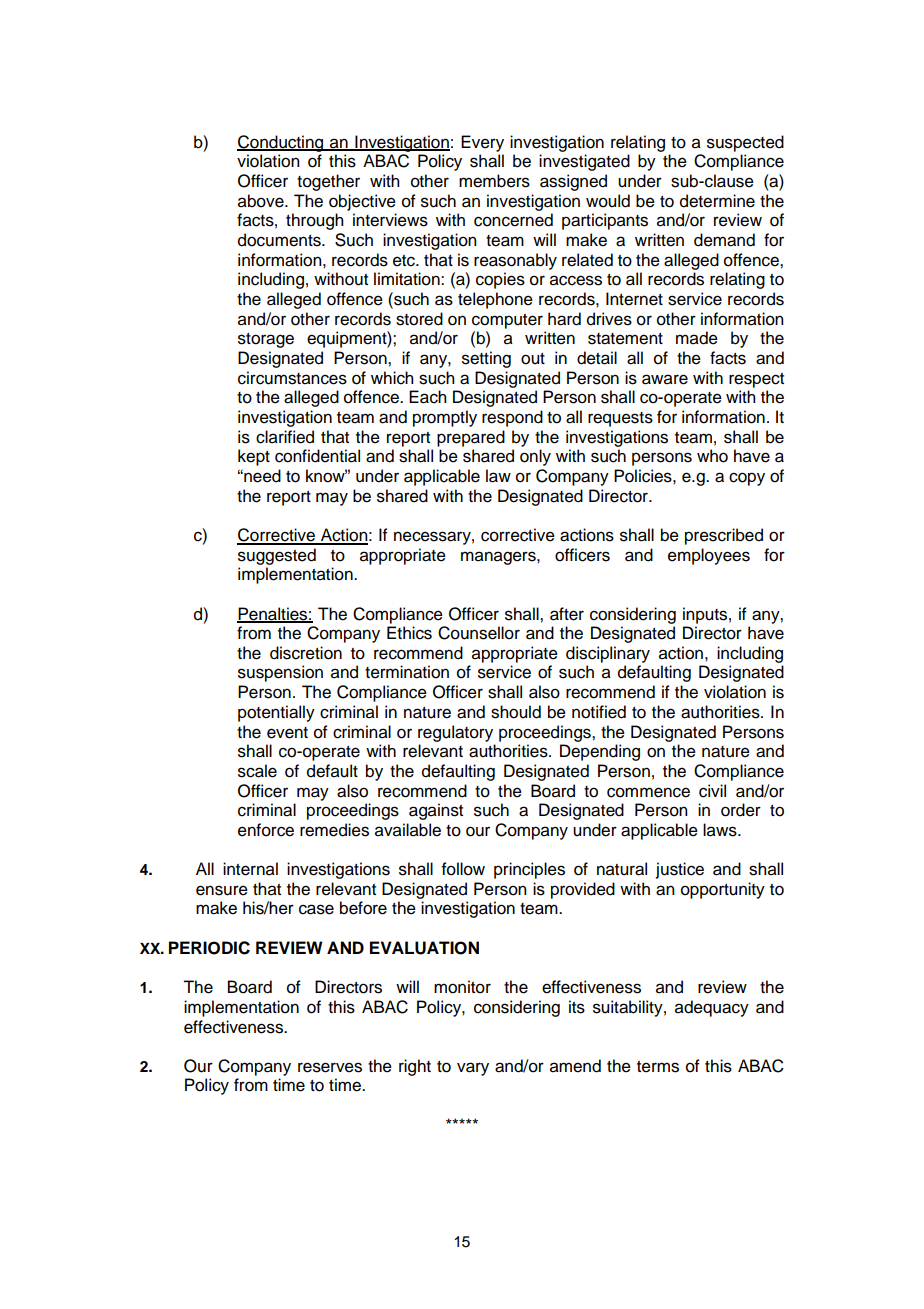 The height and width of the screenshot is (1309, 924). What do you see at coordinates (717, 201) in the screenshot?
I see `determine` at bounding box center [717, 201].
